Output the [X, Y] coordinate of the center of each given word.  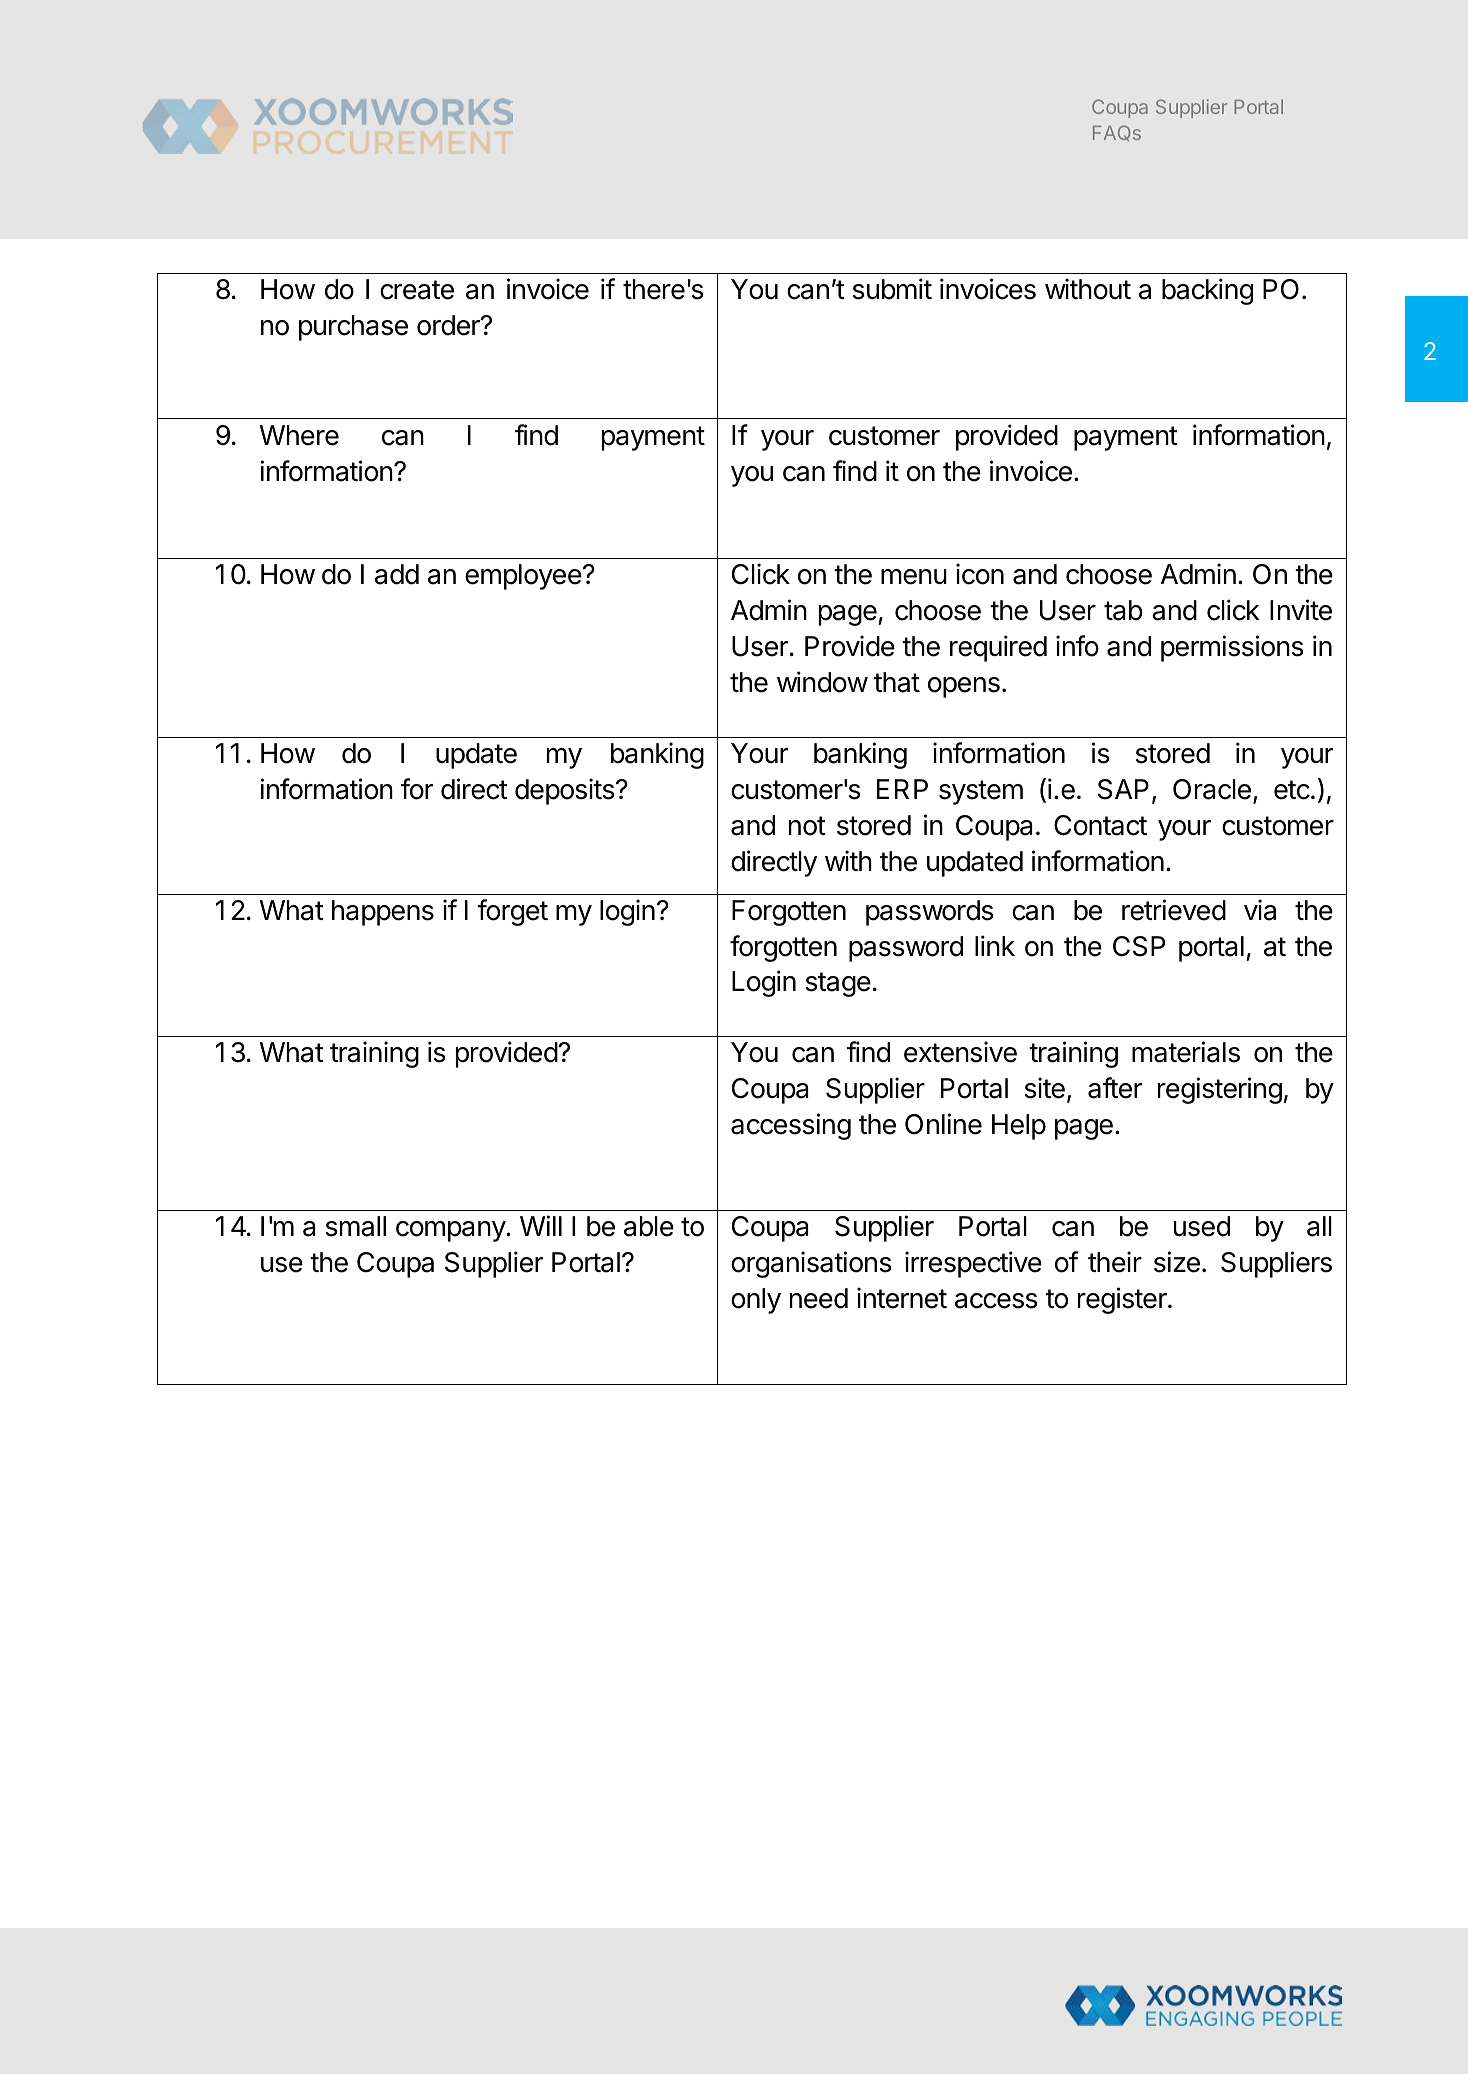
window [822, 682]
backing [1207, 291]
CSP [1139, 946]
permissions [1232, 648]
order [449, 325]
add [397, 574]
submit [892, 289]
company [451, 1231]
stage [838, 984]
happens [383, 913]
